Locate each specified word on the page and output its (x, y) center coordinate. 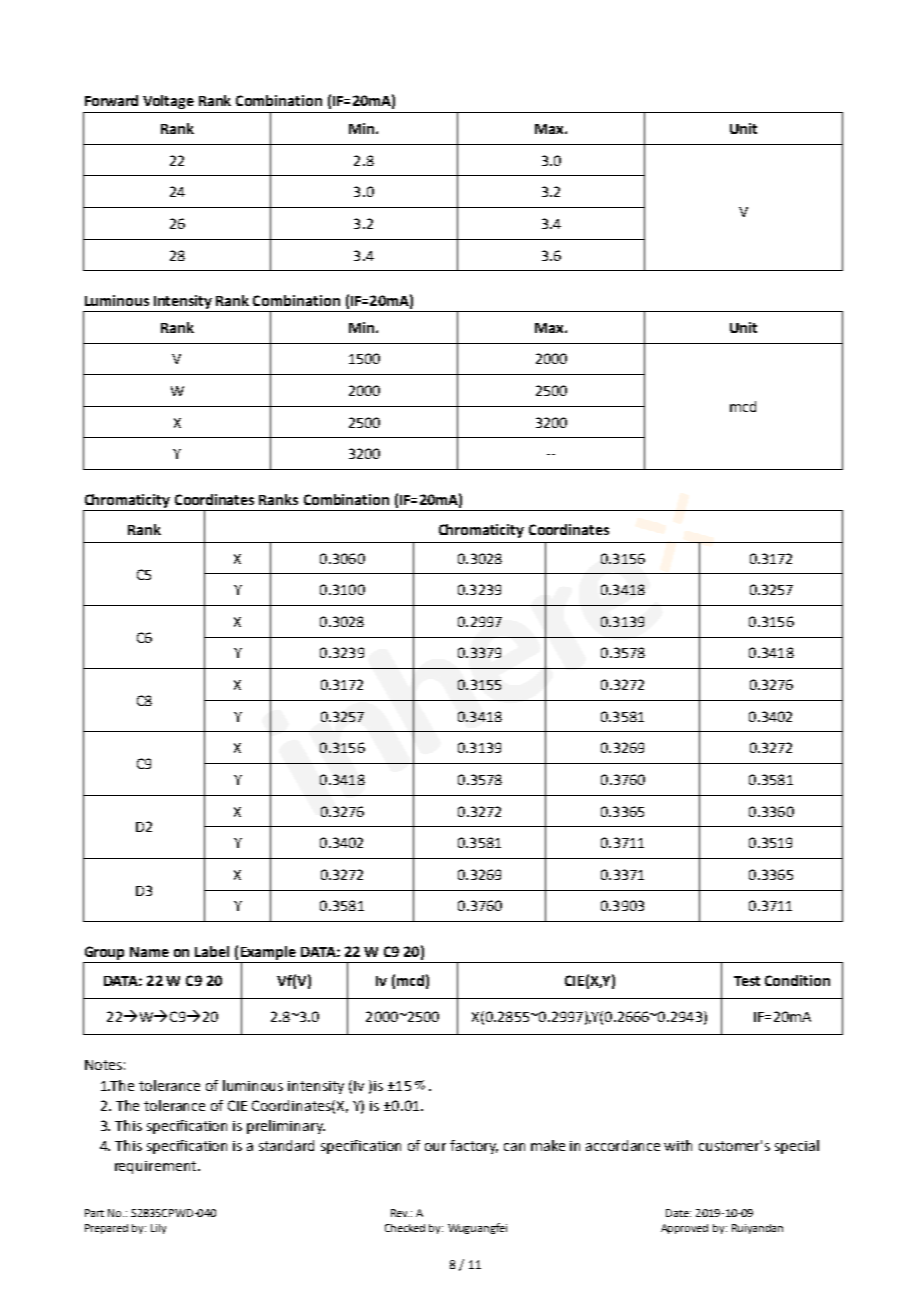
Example (268, 954)
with (678, 1145)
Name (149, 952)
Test (747, 981)
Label (212, 951)
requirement (157, 1167)
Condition (797, 980)
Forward (111, 100)
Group (105, 954)
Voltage (168, 102)
